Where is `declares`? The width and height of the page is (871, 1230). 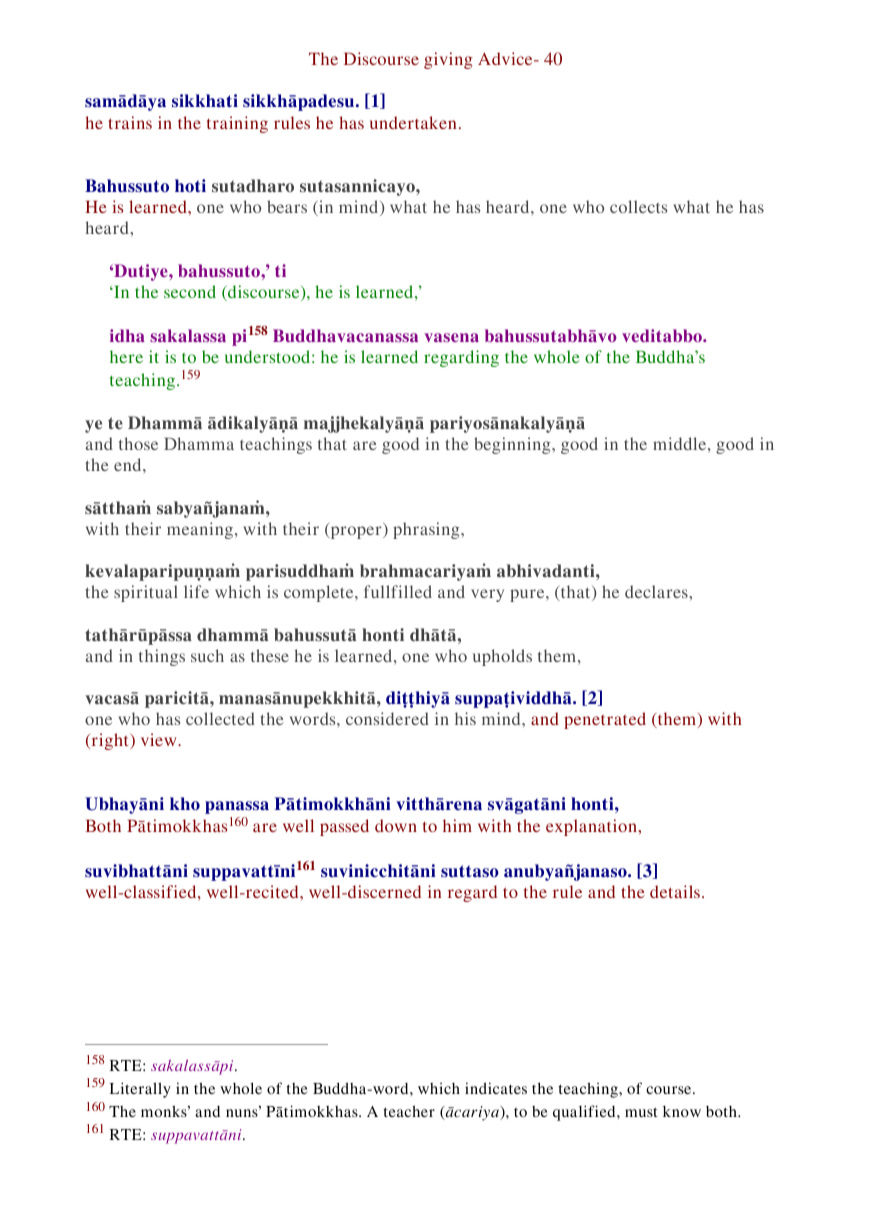
declares is located at coordinates (657, 591).
